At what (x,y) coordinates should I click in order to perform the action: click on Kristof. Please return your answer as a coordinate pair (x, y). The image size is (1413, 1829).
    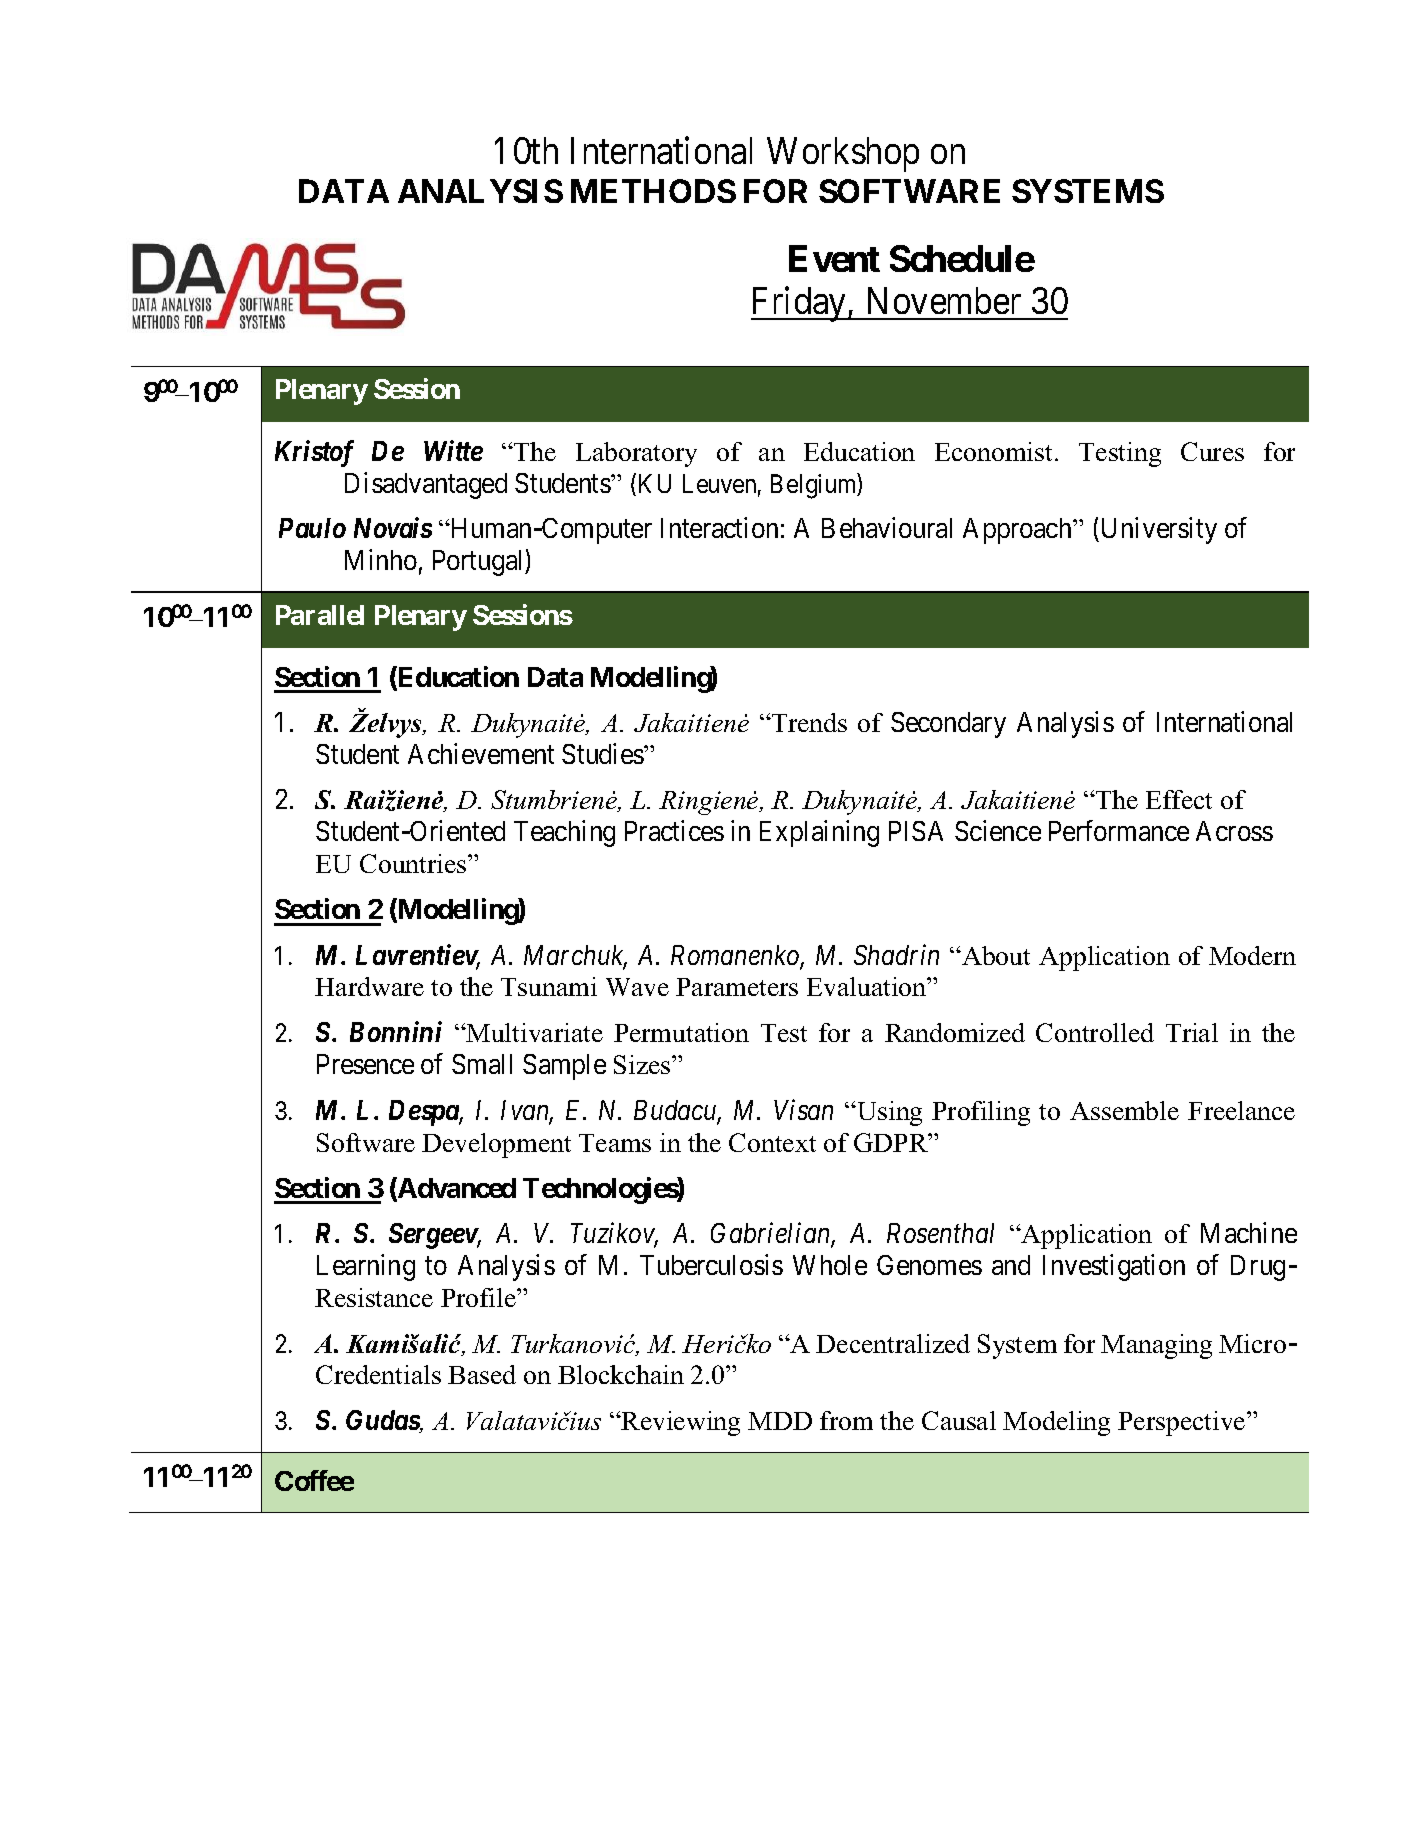
    Looking at the image, I should click on (314, 453).
